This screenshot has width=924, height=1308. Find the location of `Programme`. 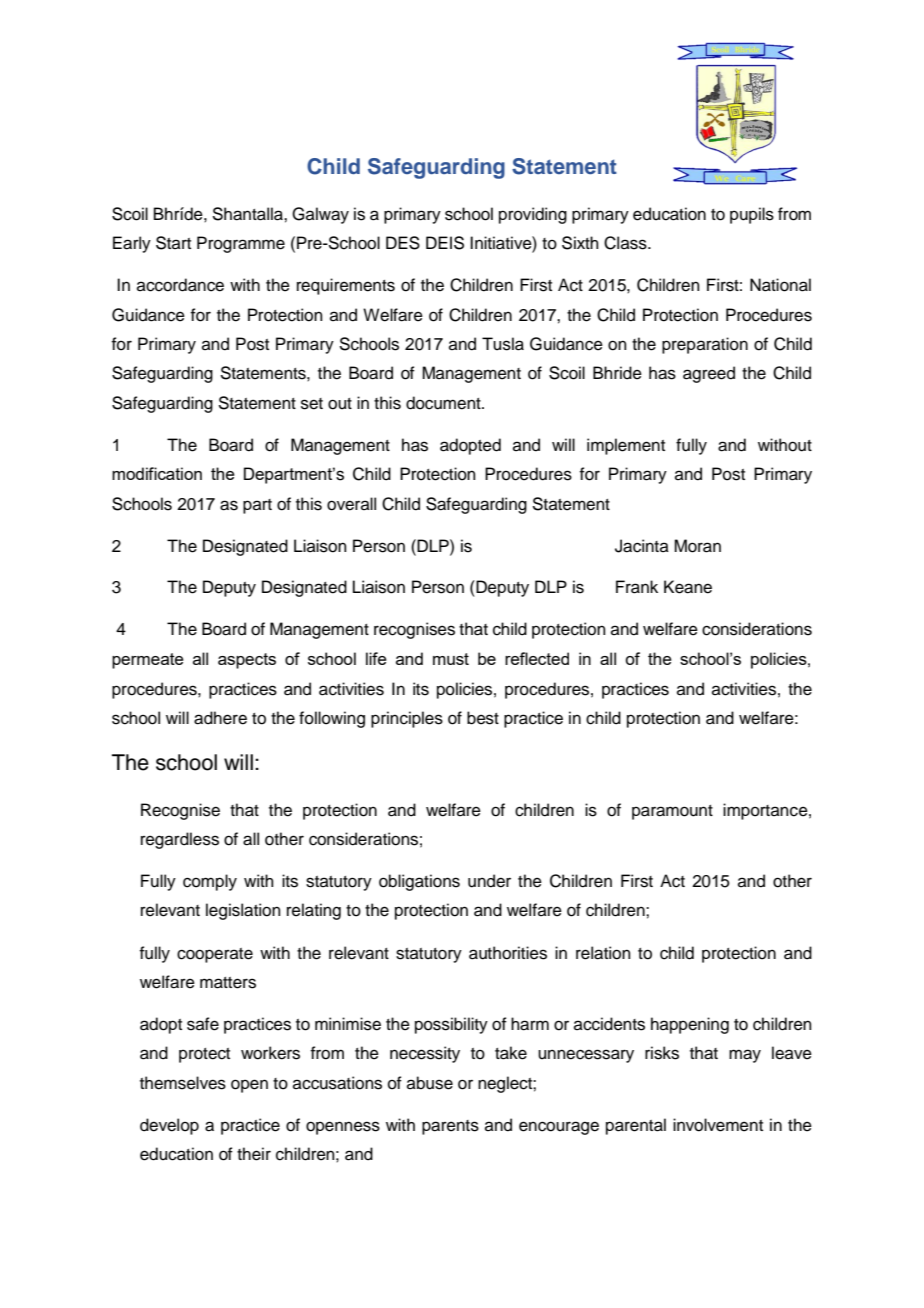

Programme is located at coordinates (241, 244).
